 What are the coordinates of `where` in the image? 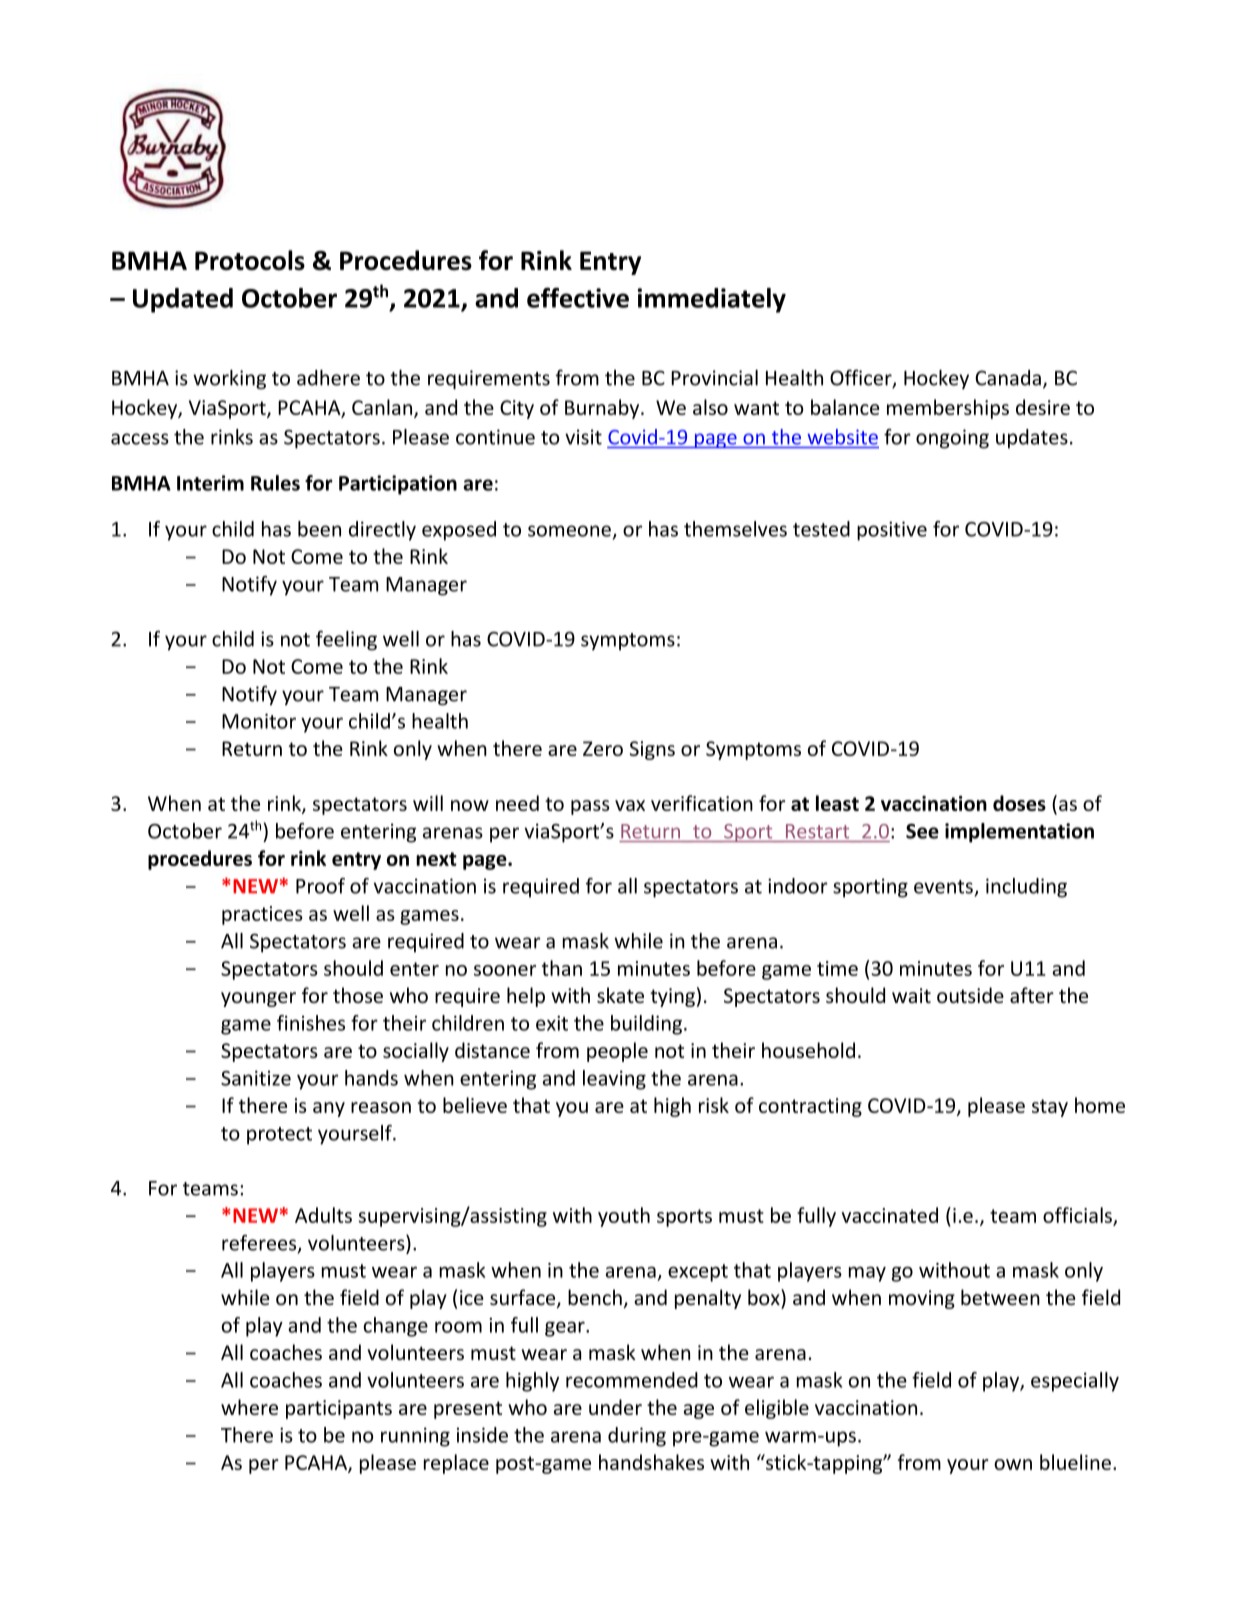 It's located at (249, 1407).
